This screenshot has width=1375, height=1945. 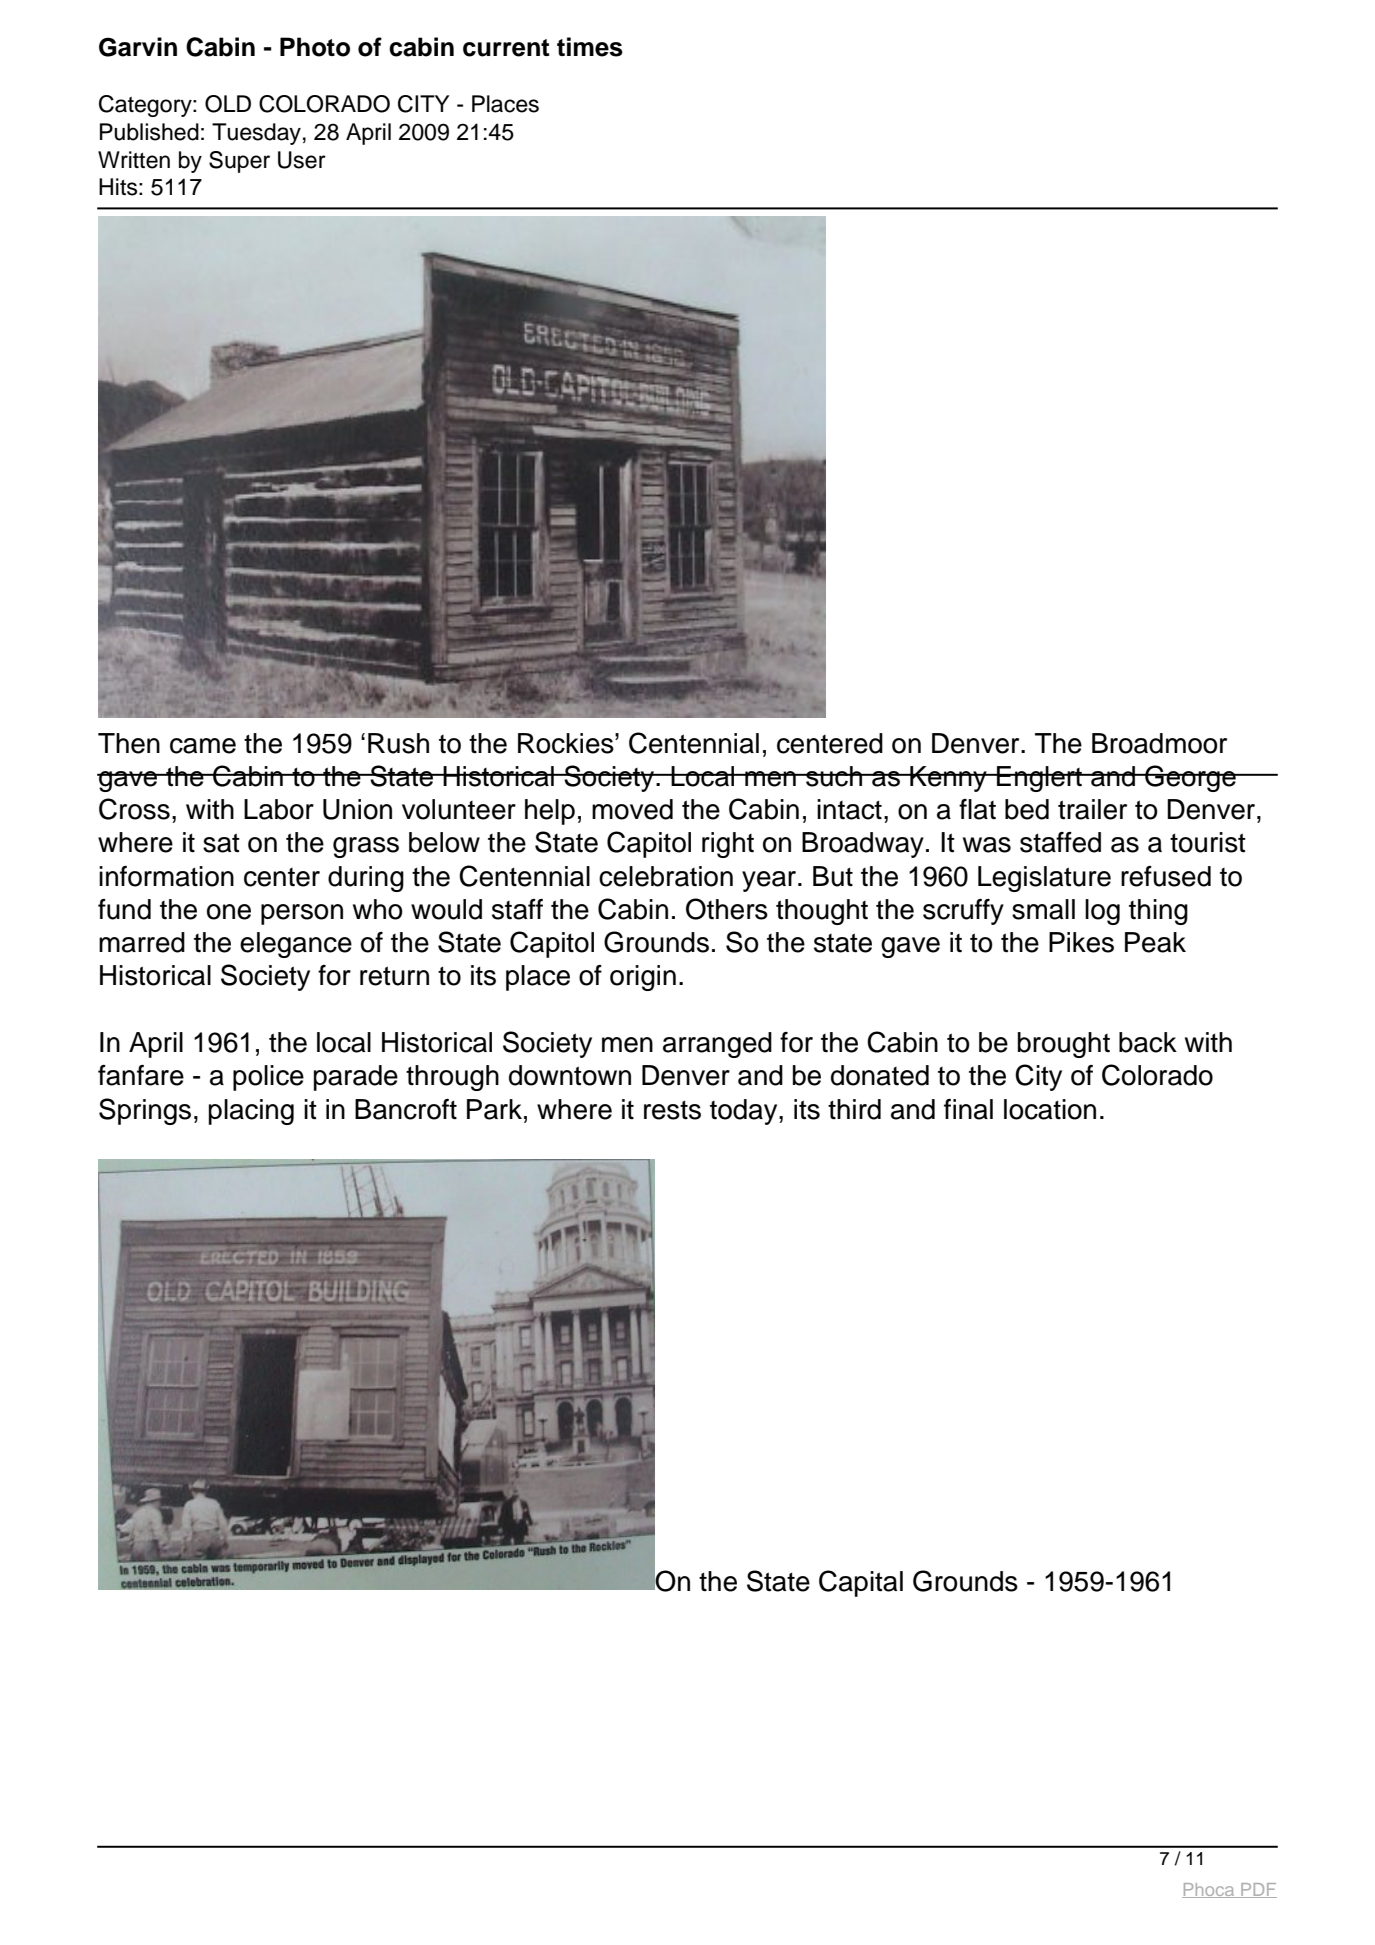 What do you see at coordinates (296, 945) in the screenshot?
I see `elegance` at bounding box center [296, 945].
